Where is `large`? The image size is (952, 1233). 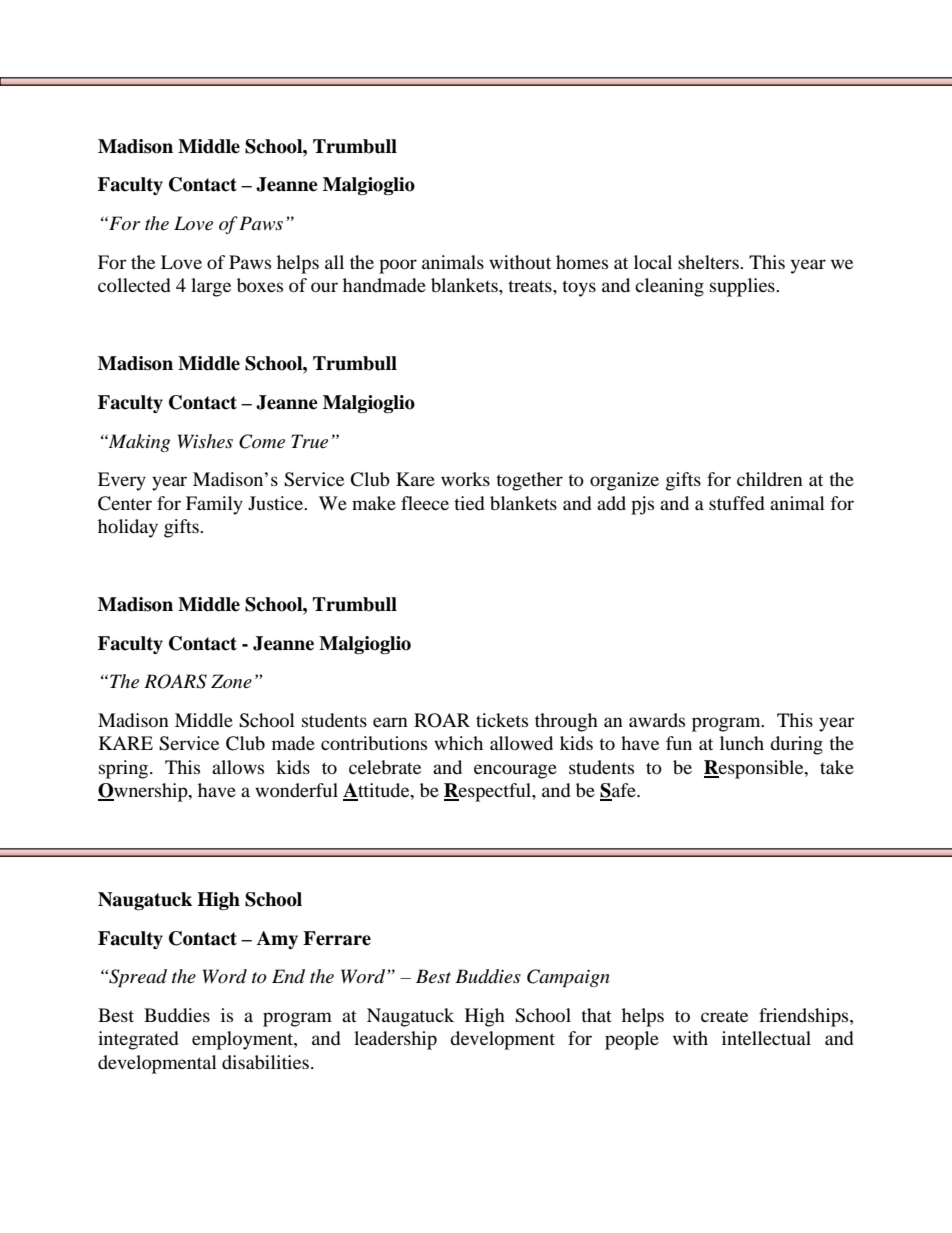
large is located at coordinates (211, 287).
